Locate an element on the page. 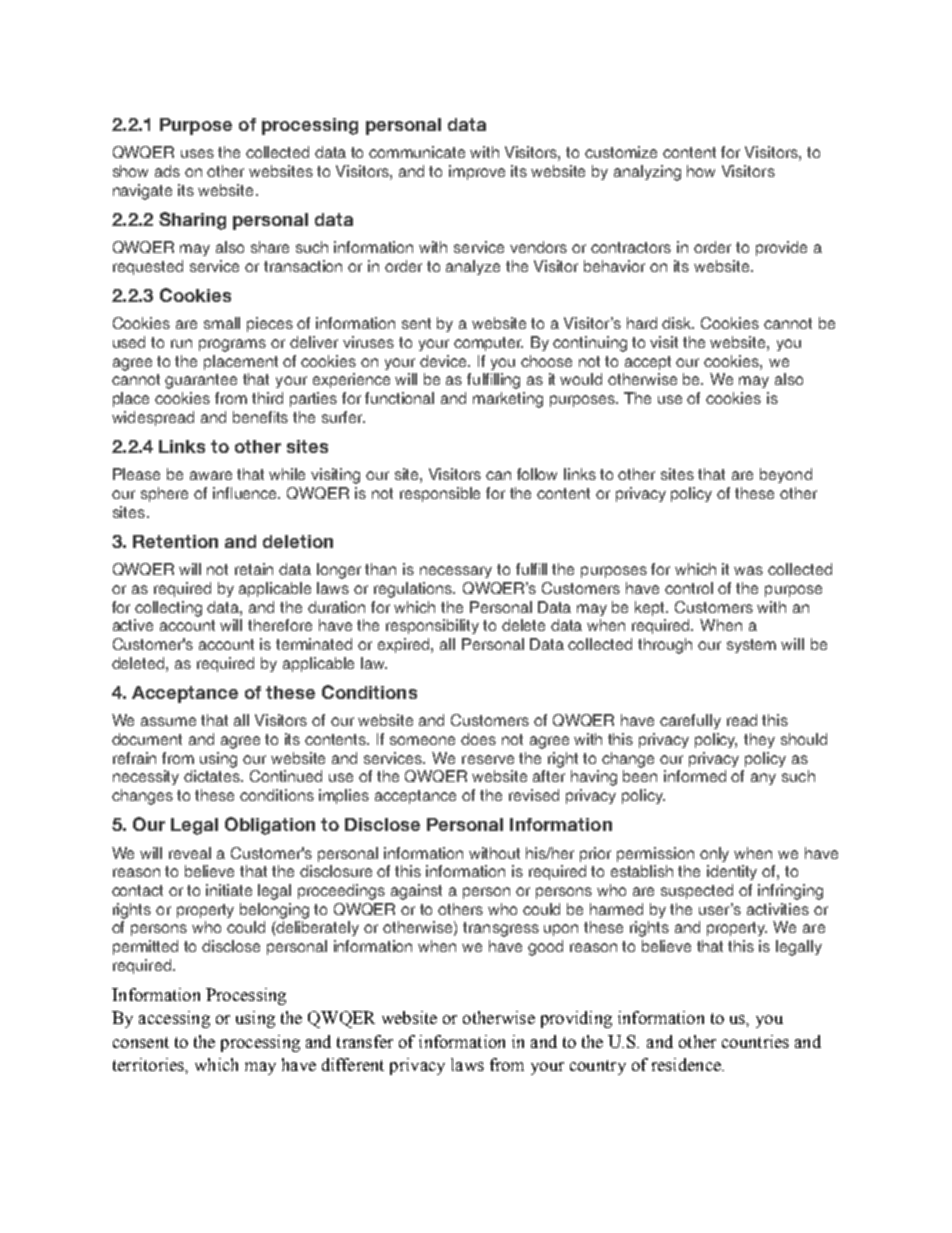  accessing is located at coordinates (174, 1019).
